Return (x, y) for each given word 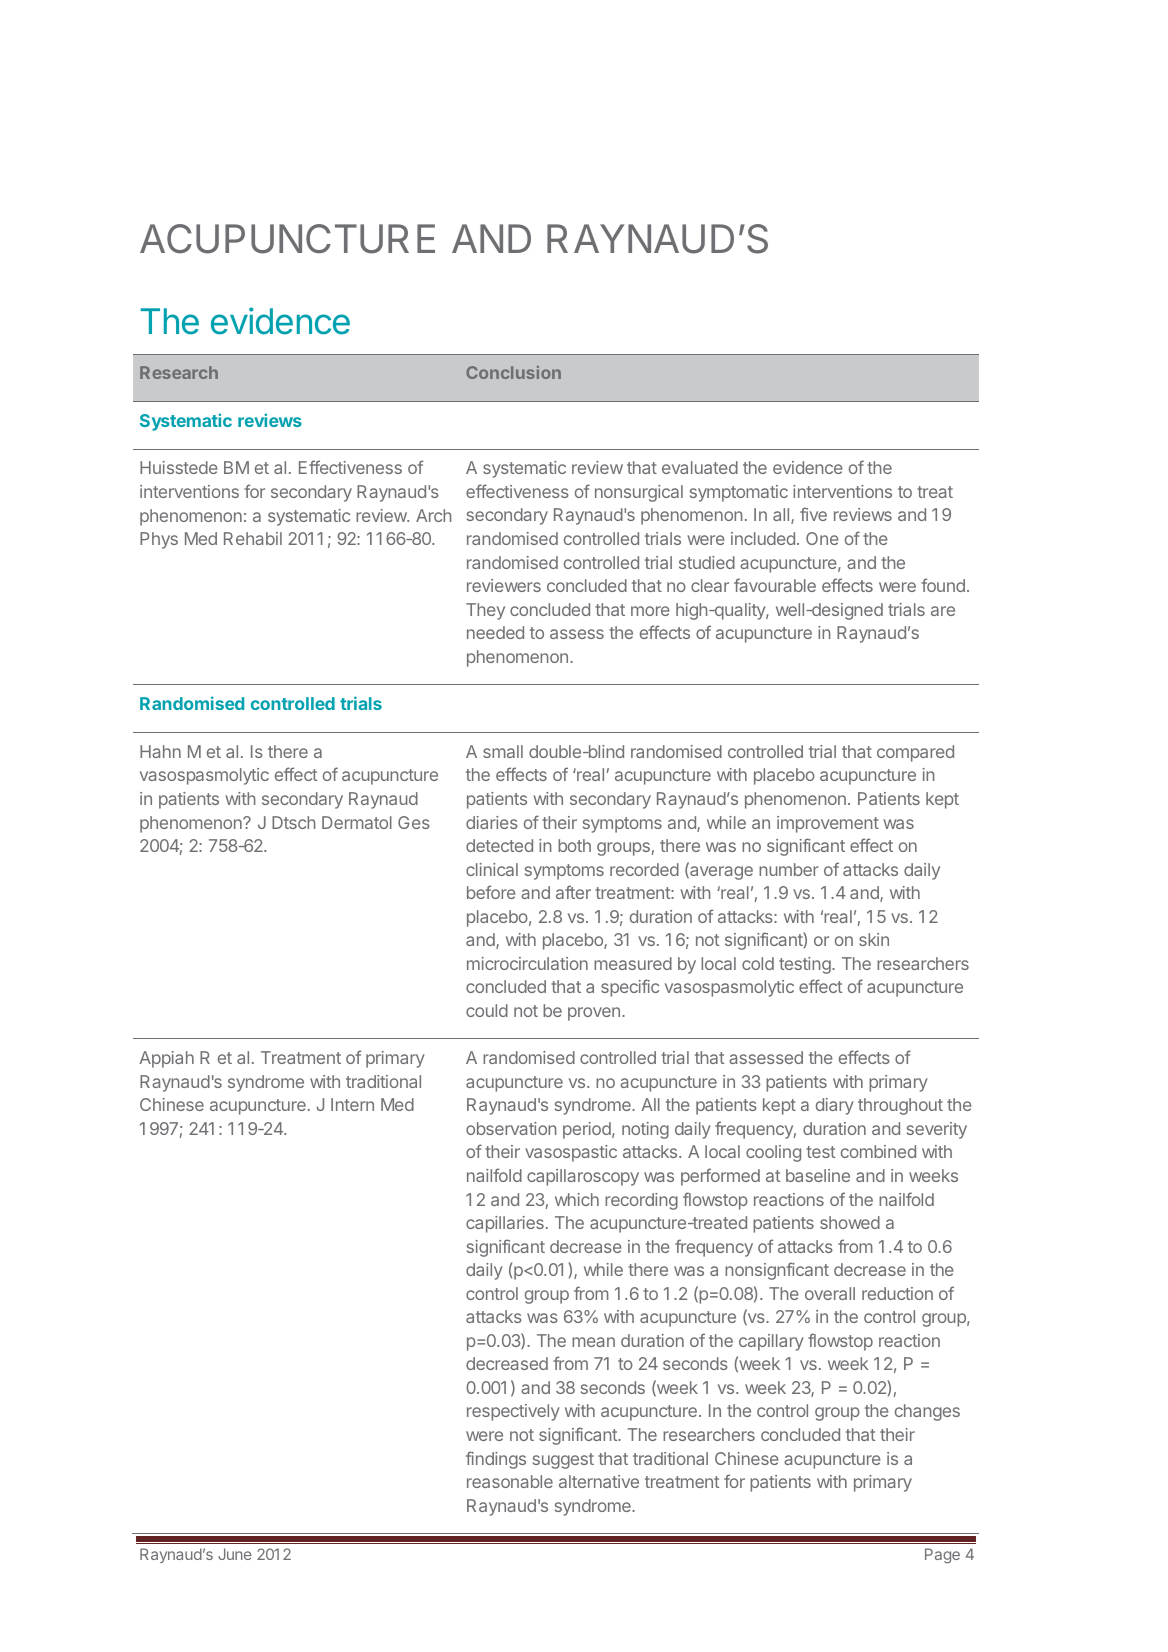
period (588, 1130)
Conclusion (513, 372)
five (813, 514)
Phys (159, 540)
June (235, 1554)
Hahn (160, 751)
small (503, 751)
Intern (352, 1104)
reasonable (510, 1481)
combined (878, 1151)
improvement (828, 824)
